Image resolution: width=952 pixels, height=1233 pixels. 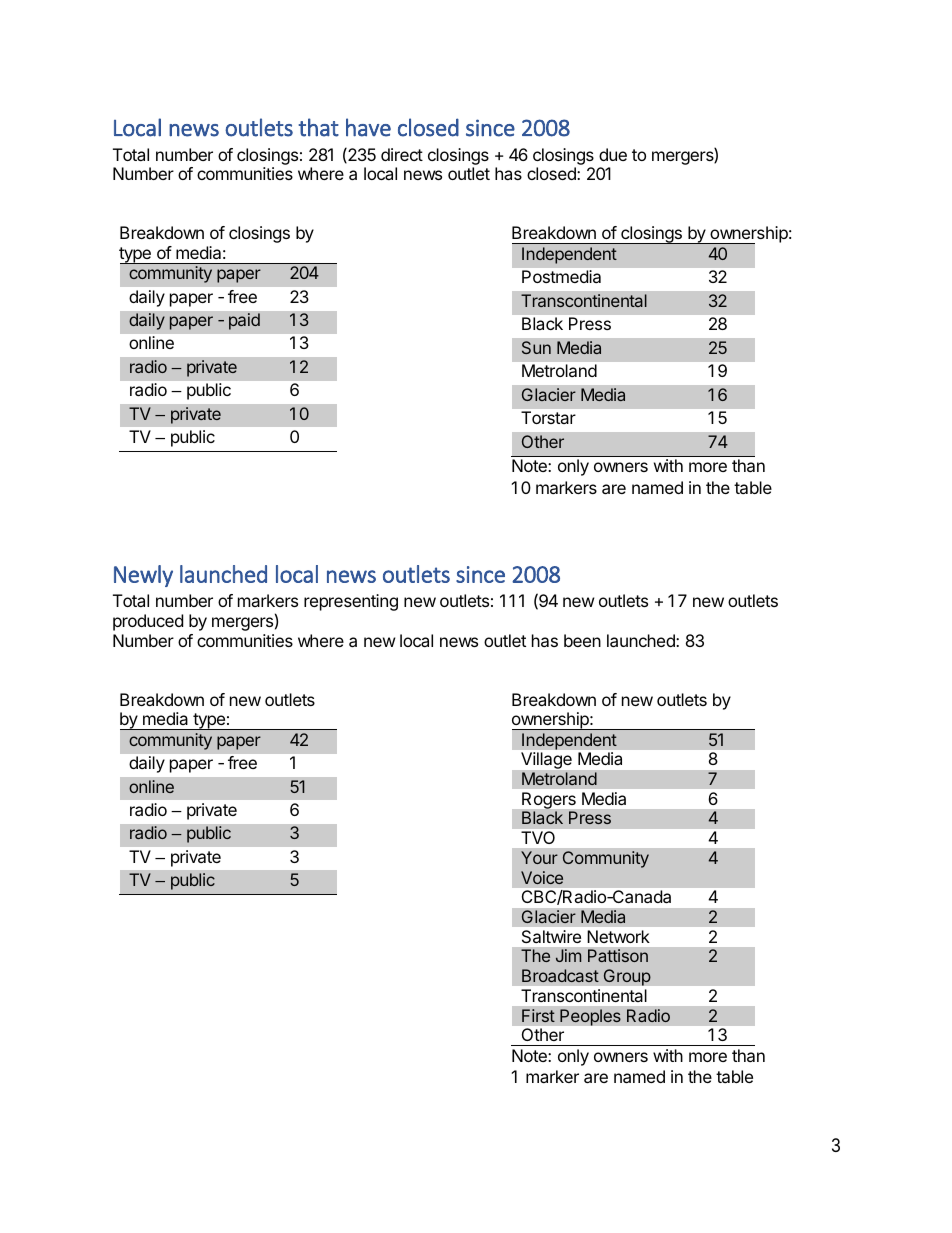 What do you see at coordinates (619, 936) in the screenshot?
I see `Network` at bounding box center [619, 936].
